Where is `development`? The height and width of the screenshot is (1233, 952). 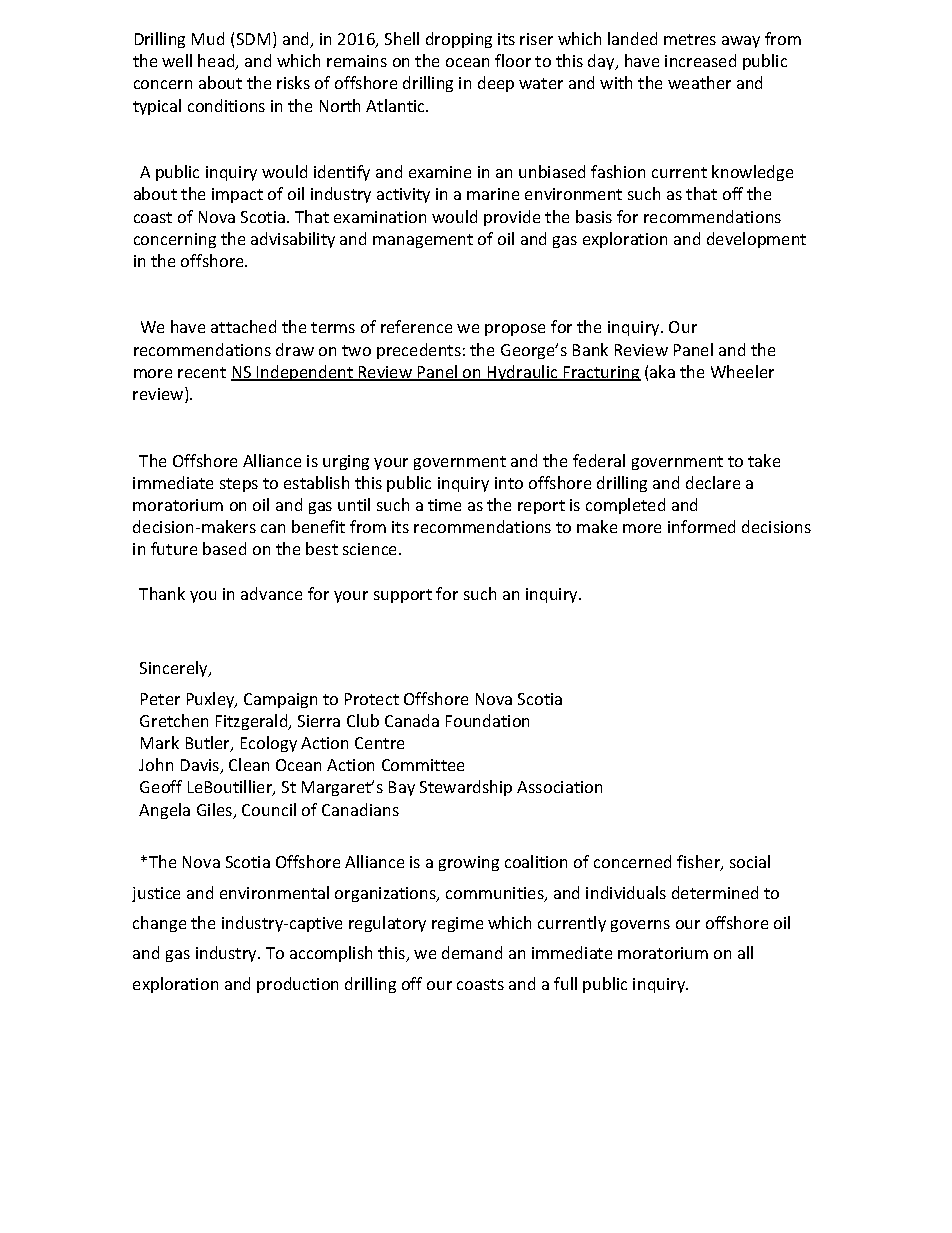
development is located at coordinates (756, 240).
